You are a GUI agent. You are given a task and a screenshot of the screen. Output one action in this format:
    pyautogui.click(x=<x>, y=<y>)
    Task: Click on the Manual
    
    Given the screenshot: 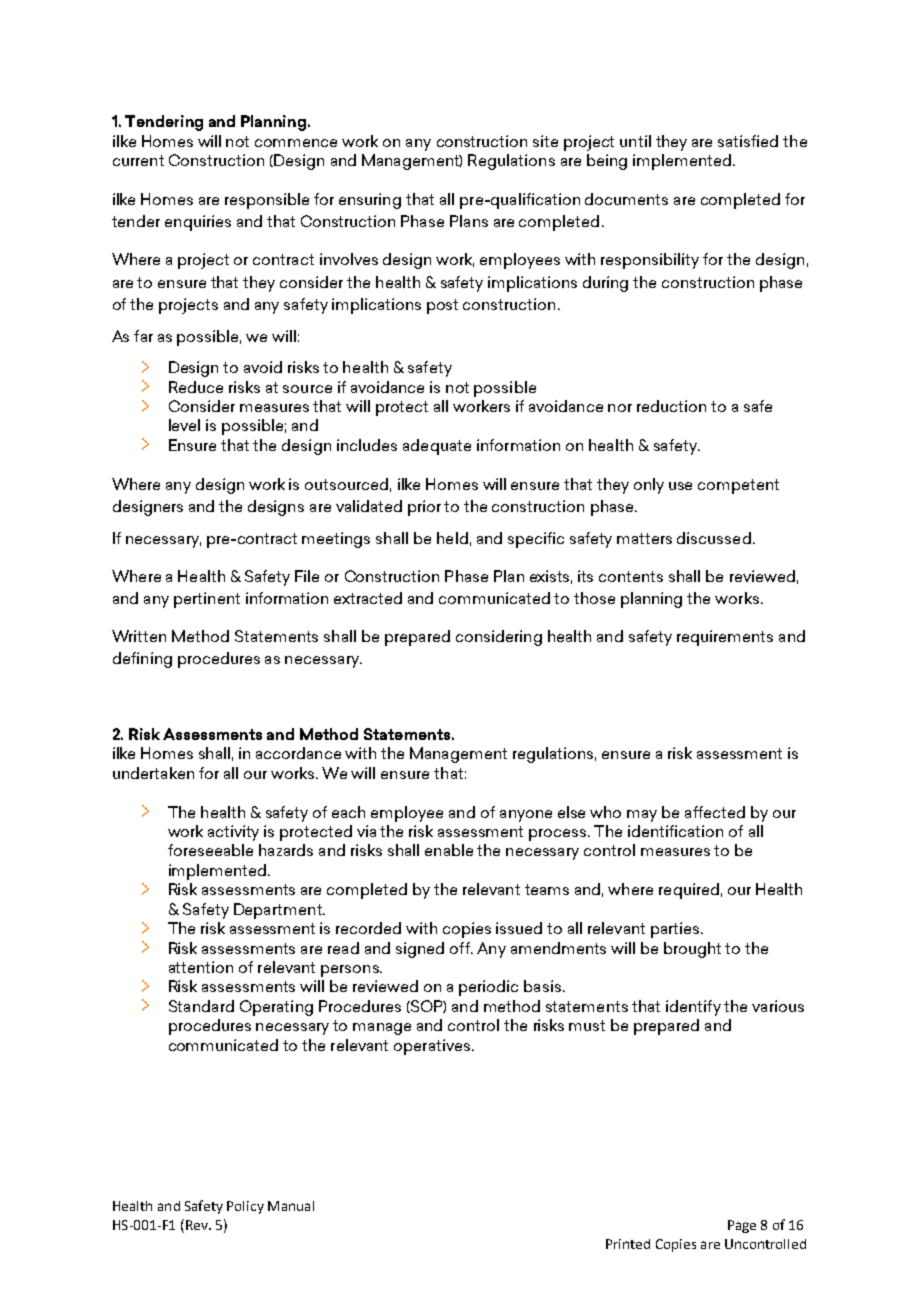 What is the action you would take?
    pyautogui.click(x=291, y=1206)
